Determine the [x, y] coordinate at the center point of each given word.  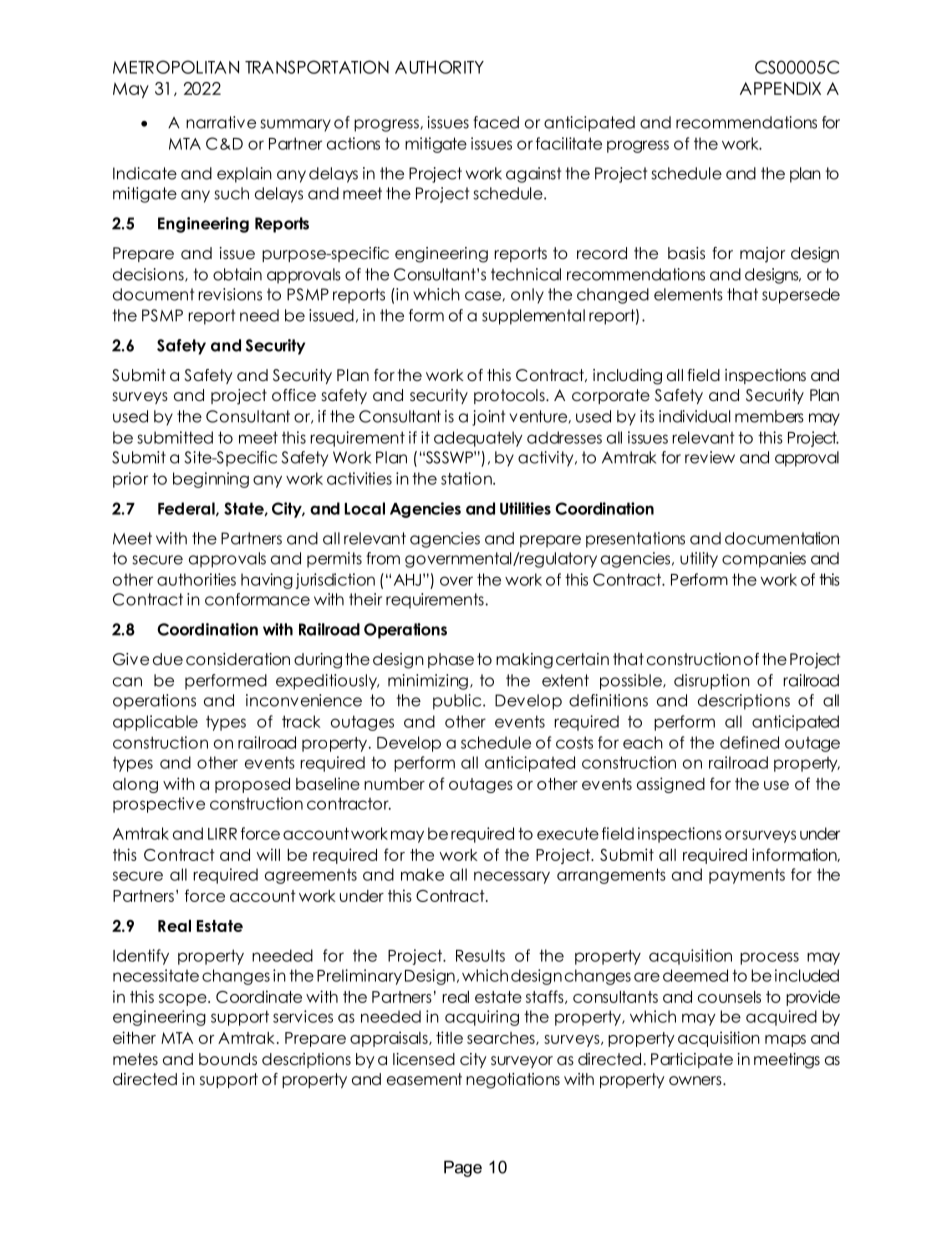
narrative [221, 122]
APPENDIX [780, 88]
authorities [196, 579]
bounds [228, 1059]
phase [451, 660]
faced [496, 122]
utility [699, 560]
